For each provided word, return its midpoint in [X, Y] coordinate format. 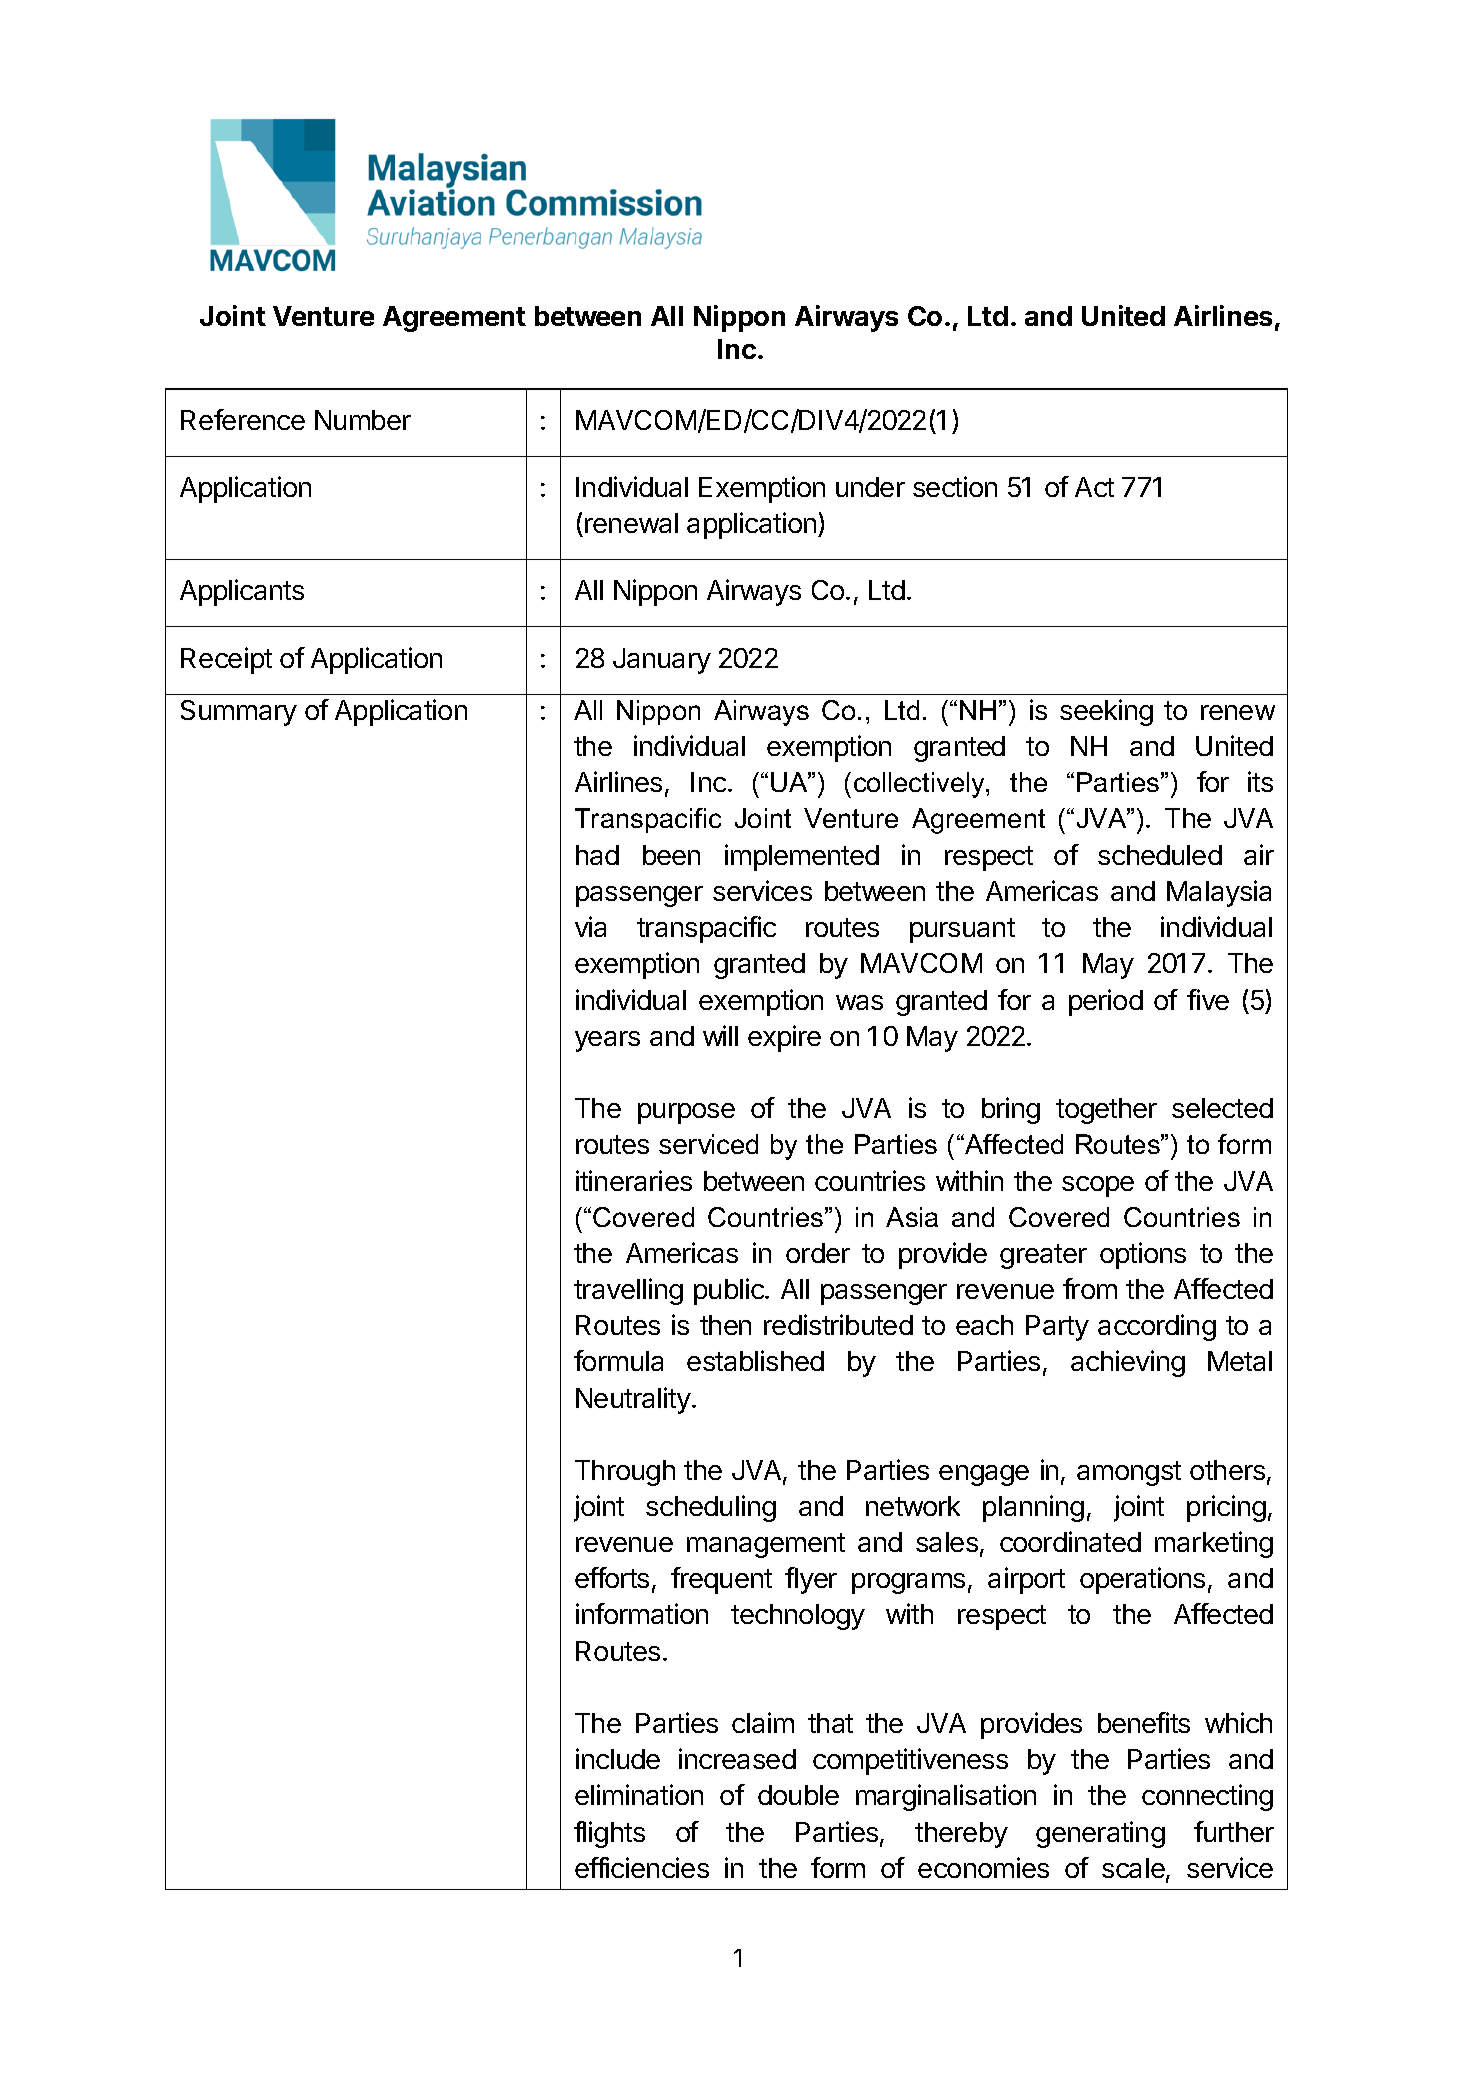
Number [363, 420]
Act [1094, 487]
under [870, 487]
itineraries [634, 1180]
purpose [686, 1113]
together [1106, 1111]
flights [609, 1834]
